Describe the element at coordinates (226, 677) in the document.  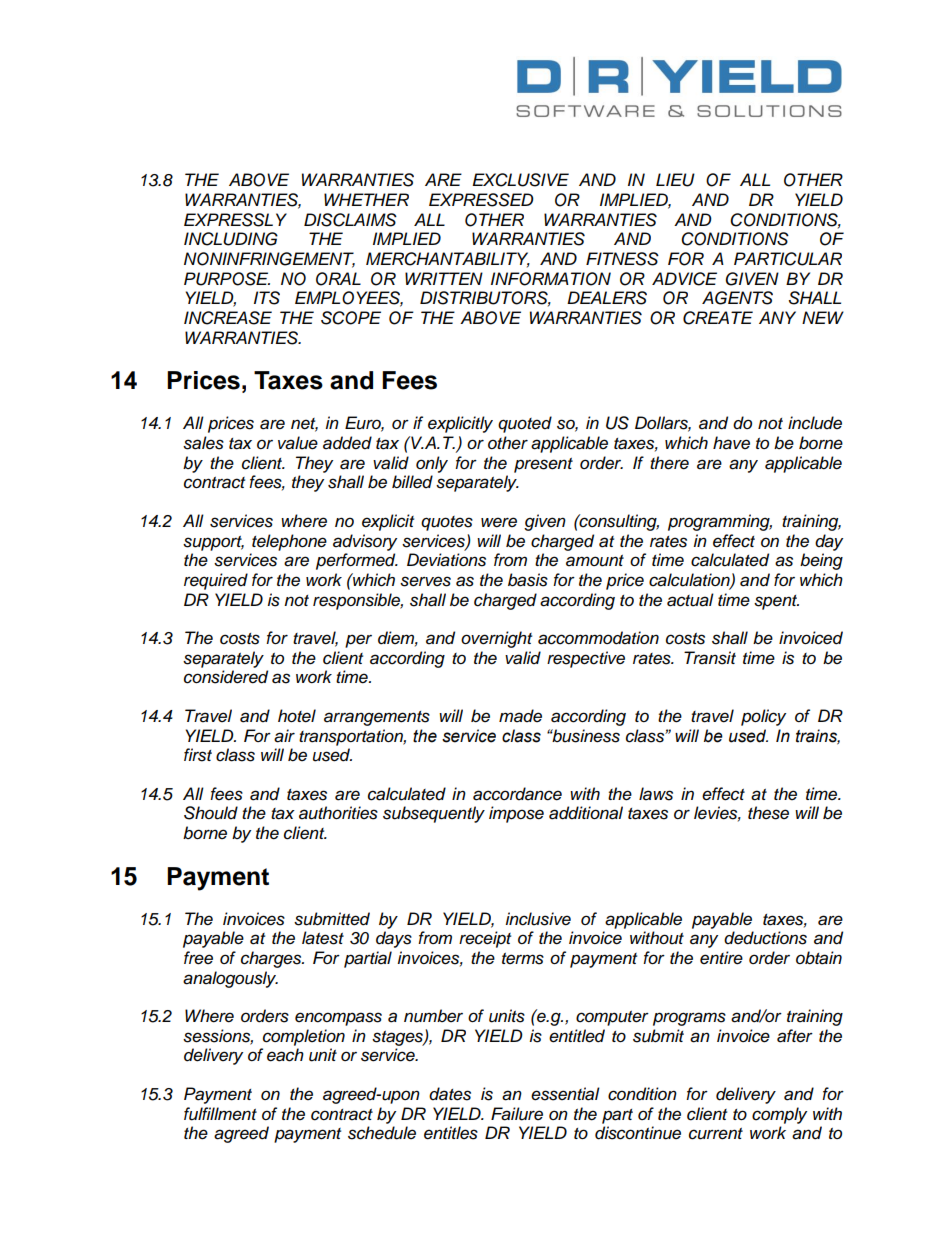
I see `considered` at that location.
